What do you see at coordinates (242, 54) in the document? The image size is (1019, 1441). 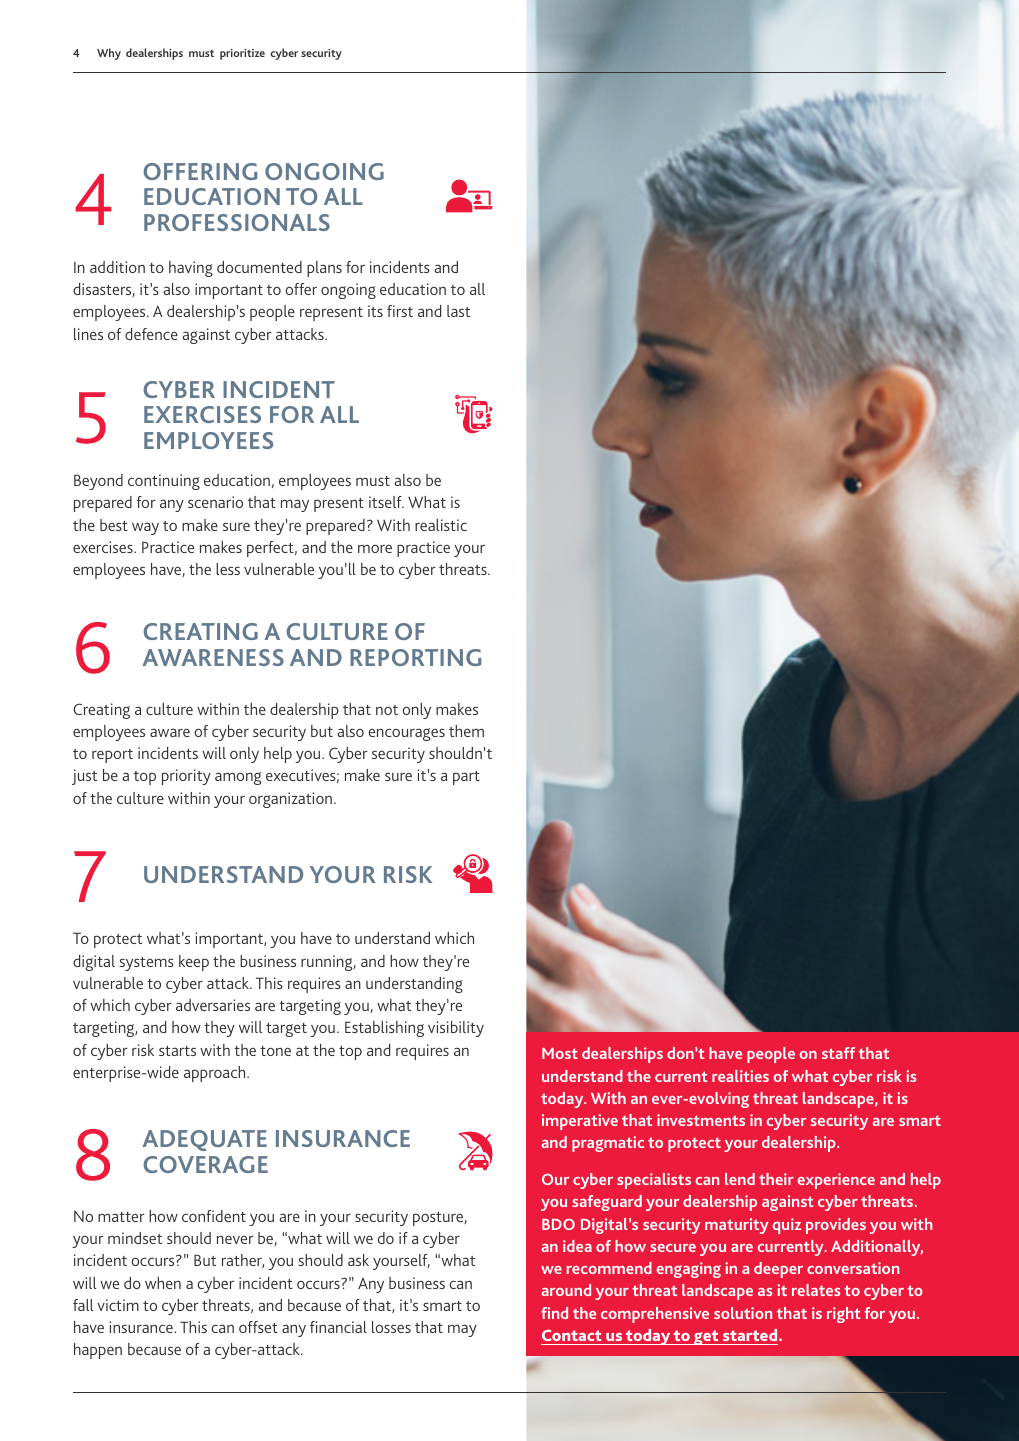 I see `prioritize` at bounding box center [242, 54].
